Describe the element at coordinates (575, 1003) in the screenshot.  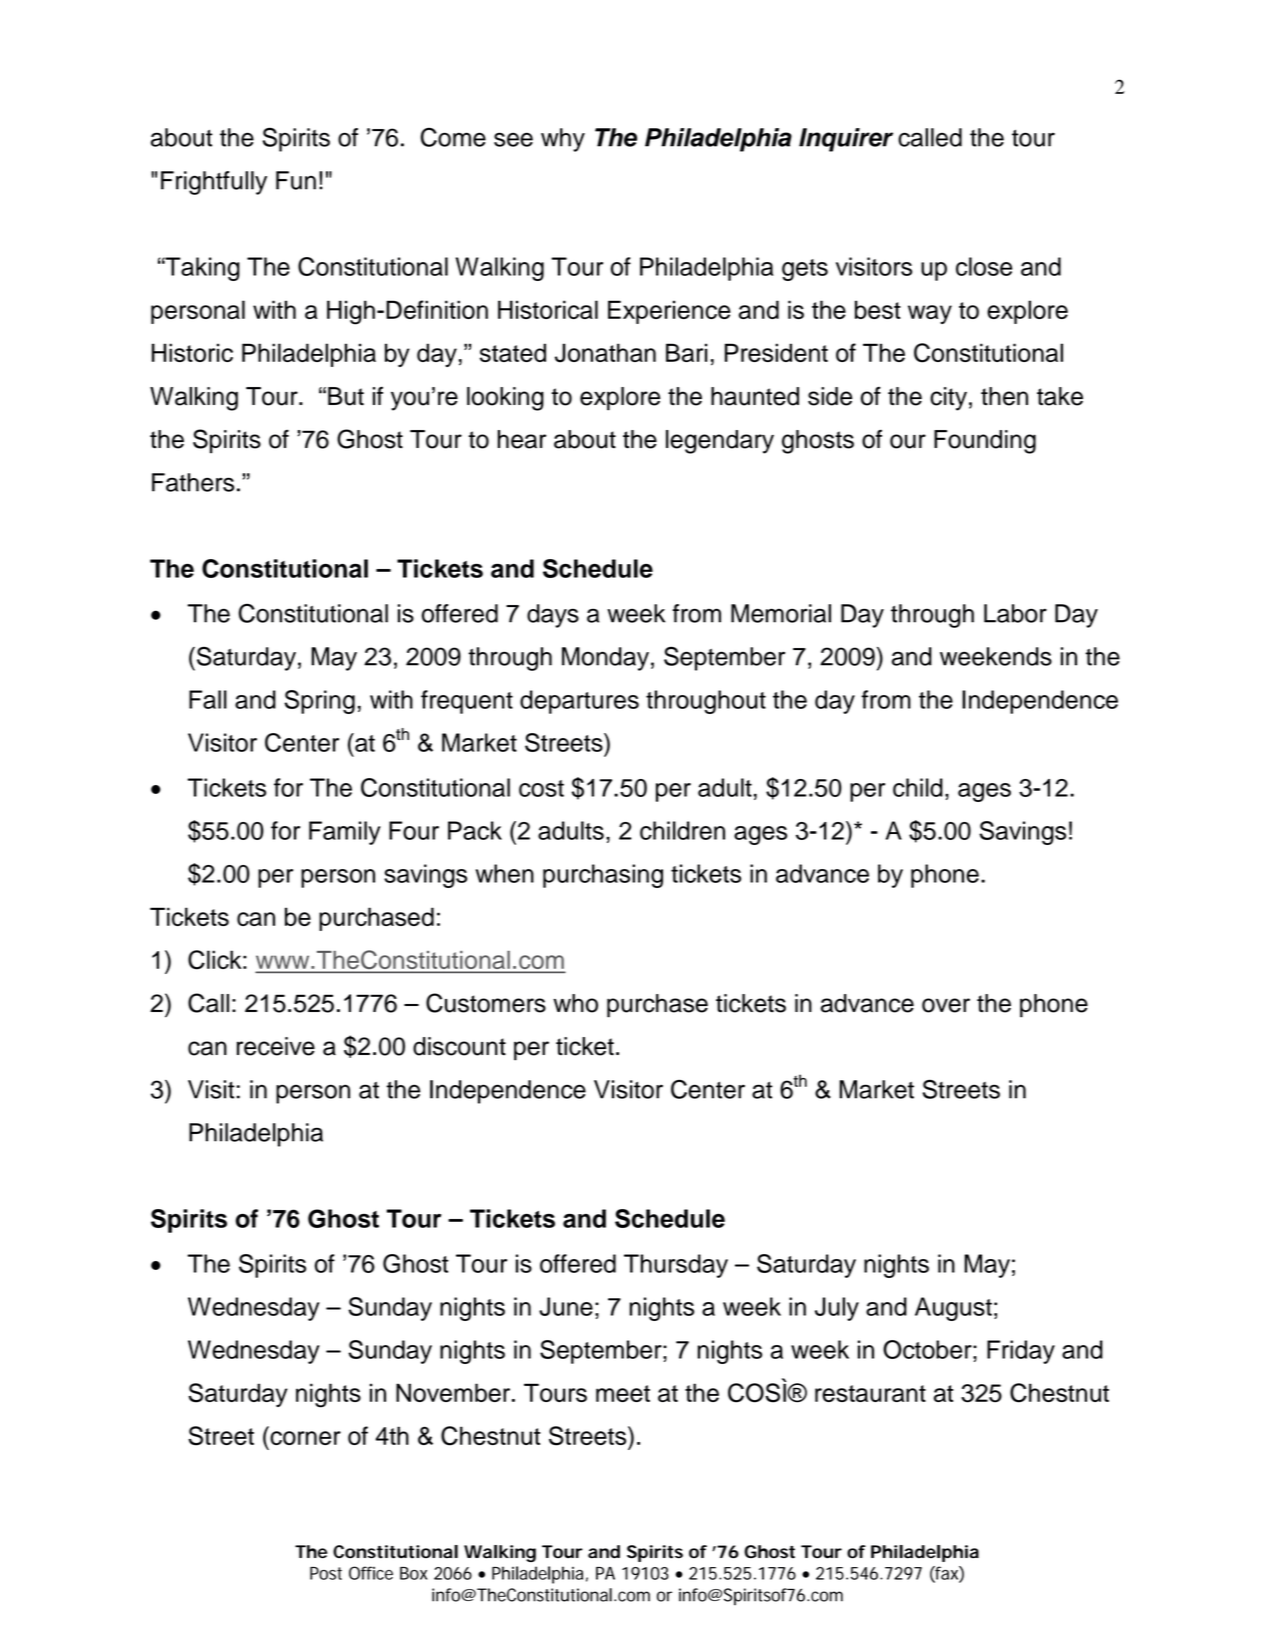
I see `who` at that location.
